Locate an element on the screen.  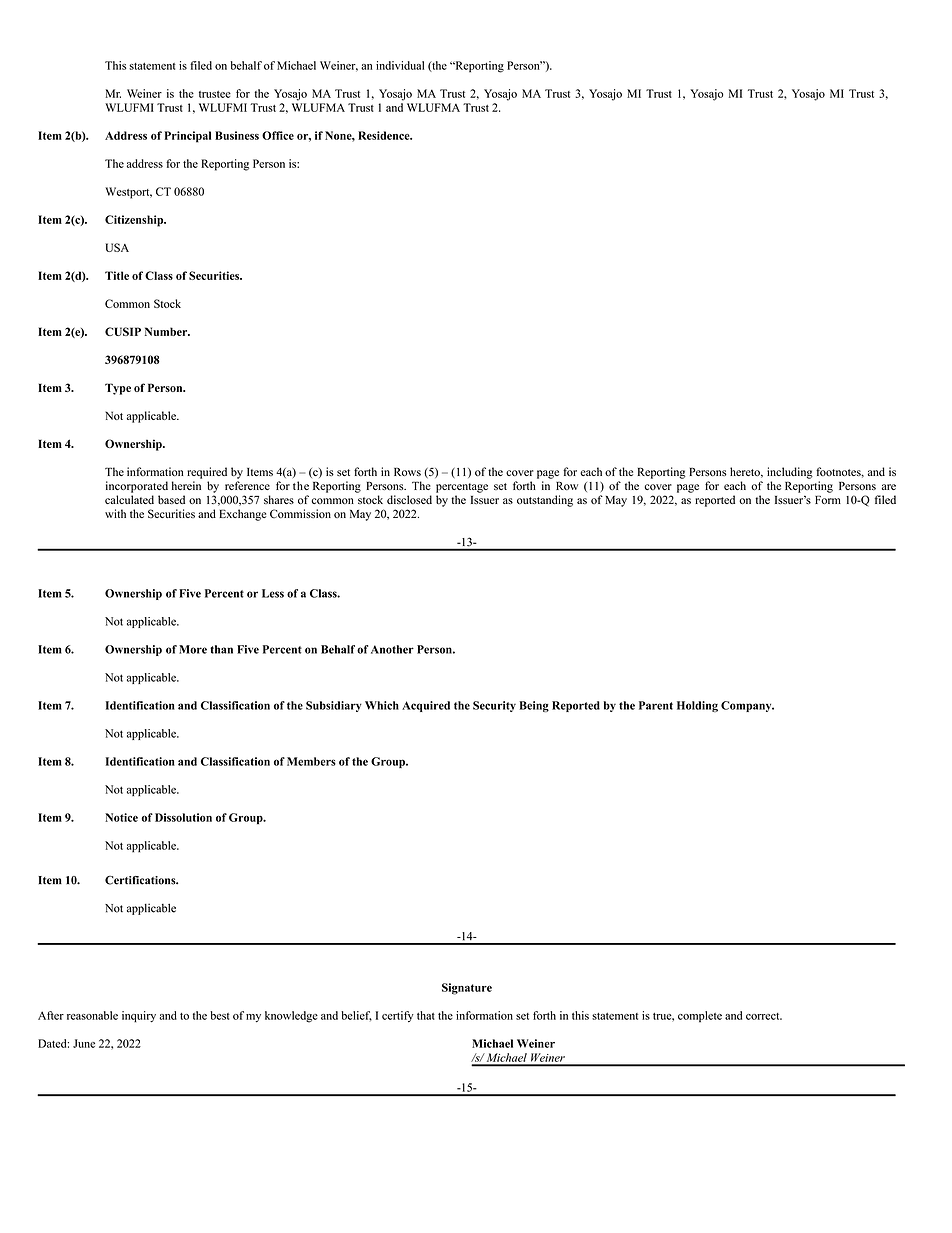
Office is located at coordinates (278, 135).
